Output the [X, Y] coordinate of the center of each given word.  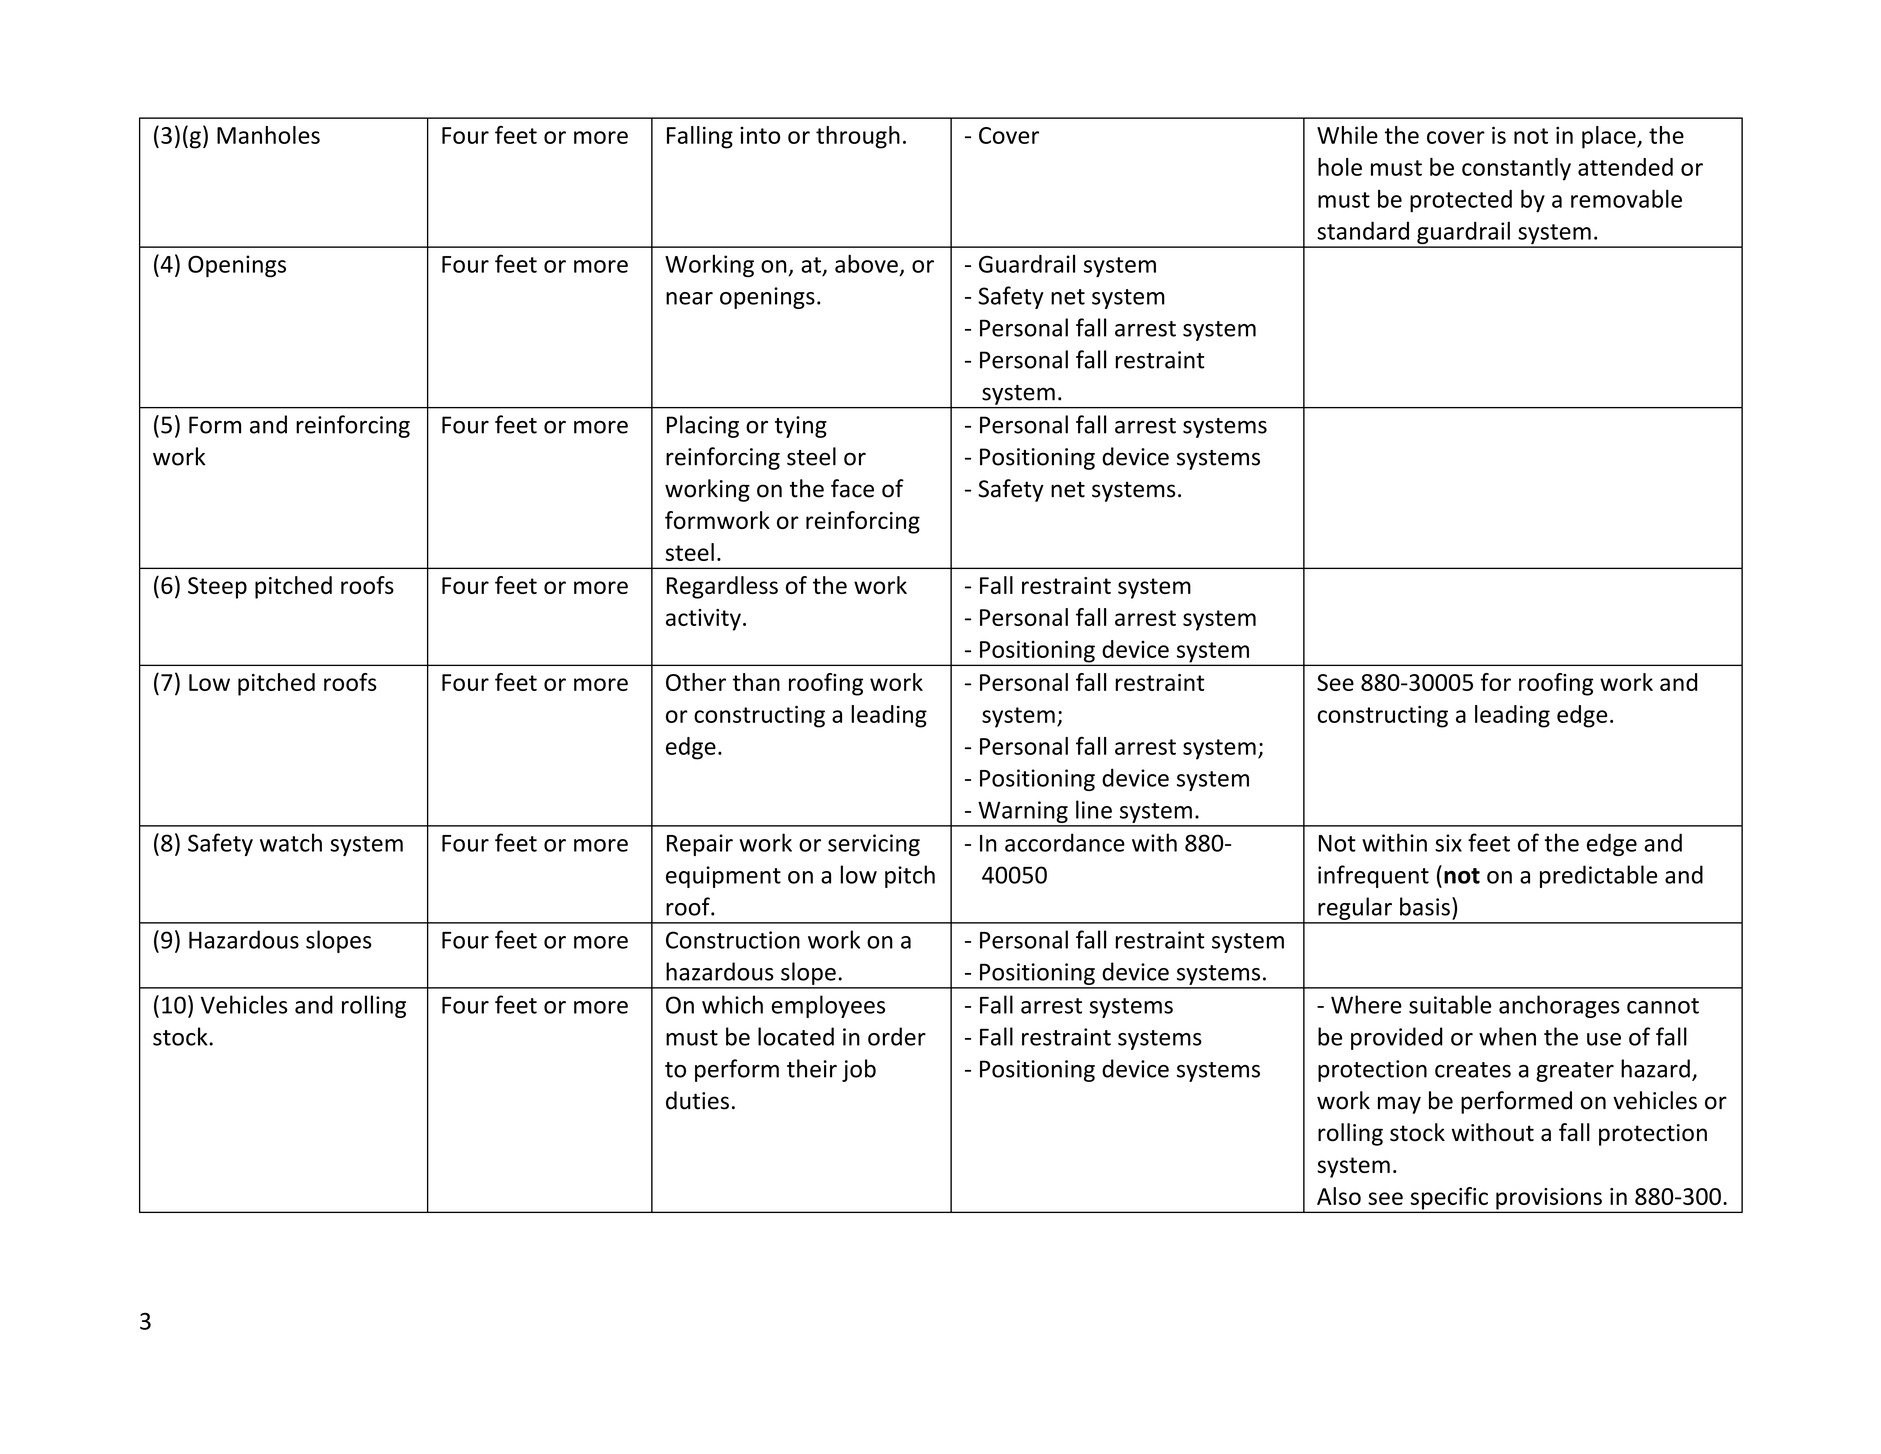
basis [1425, 906]
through [858, 137]
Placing [703, 426]
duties [697, 1100]
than [756, 682]
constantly [1516, 169]
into [760, 135]
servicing [874, 845]
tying [801, 427]
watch [291, 842]
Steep [217, 588]
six [1448, 843]
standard [1363, 230]
